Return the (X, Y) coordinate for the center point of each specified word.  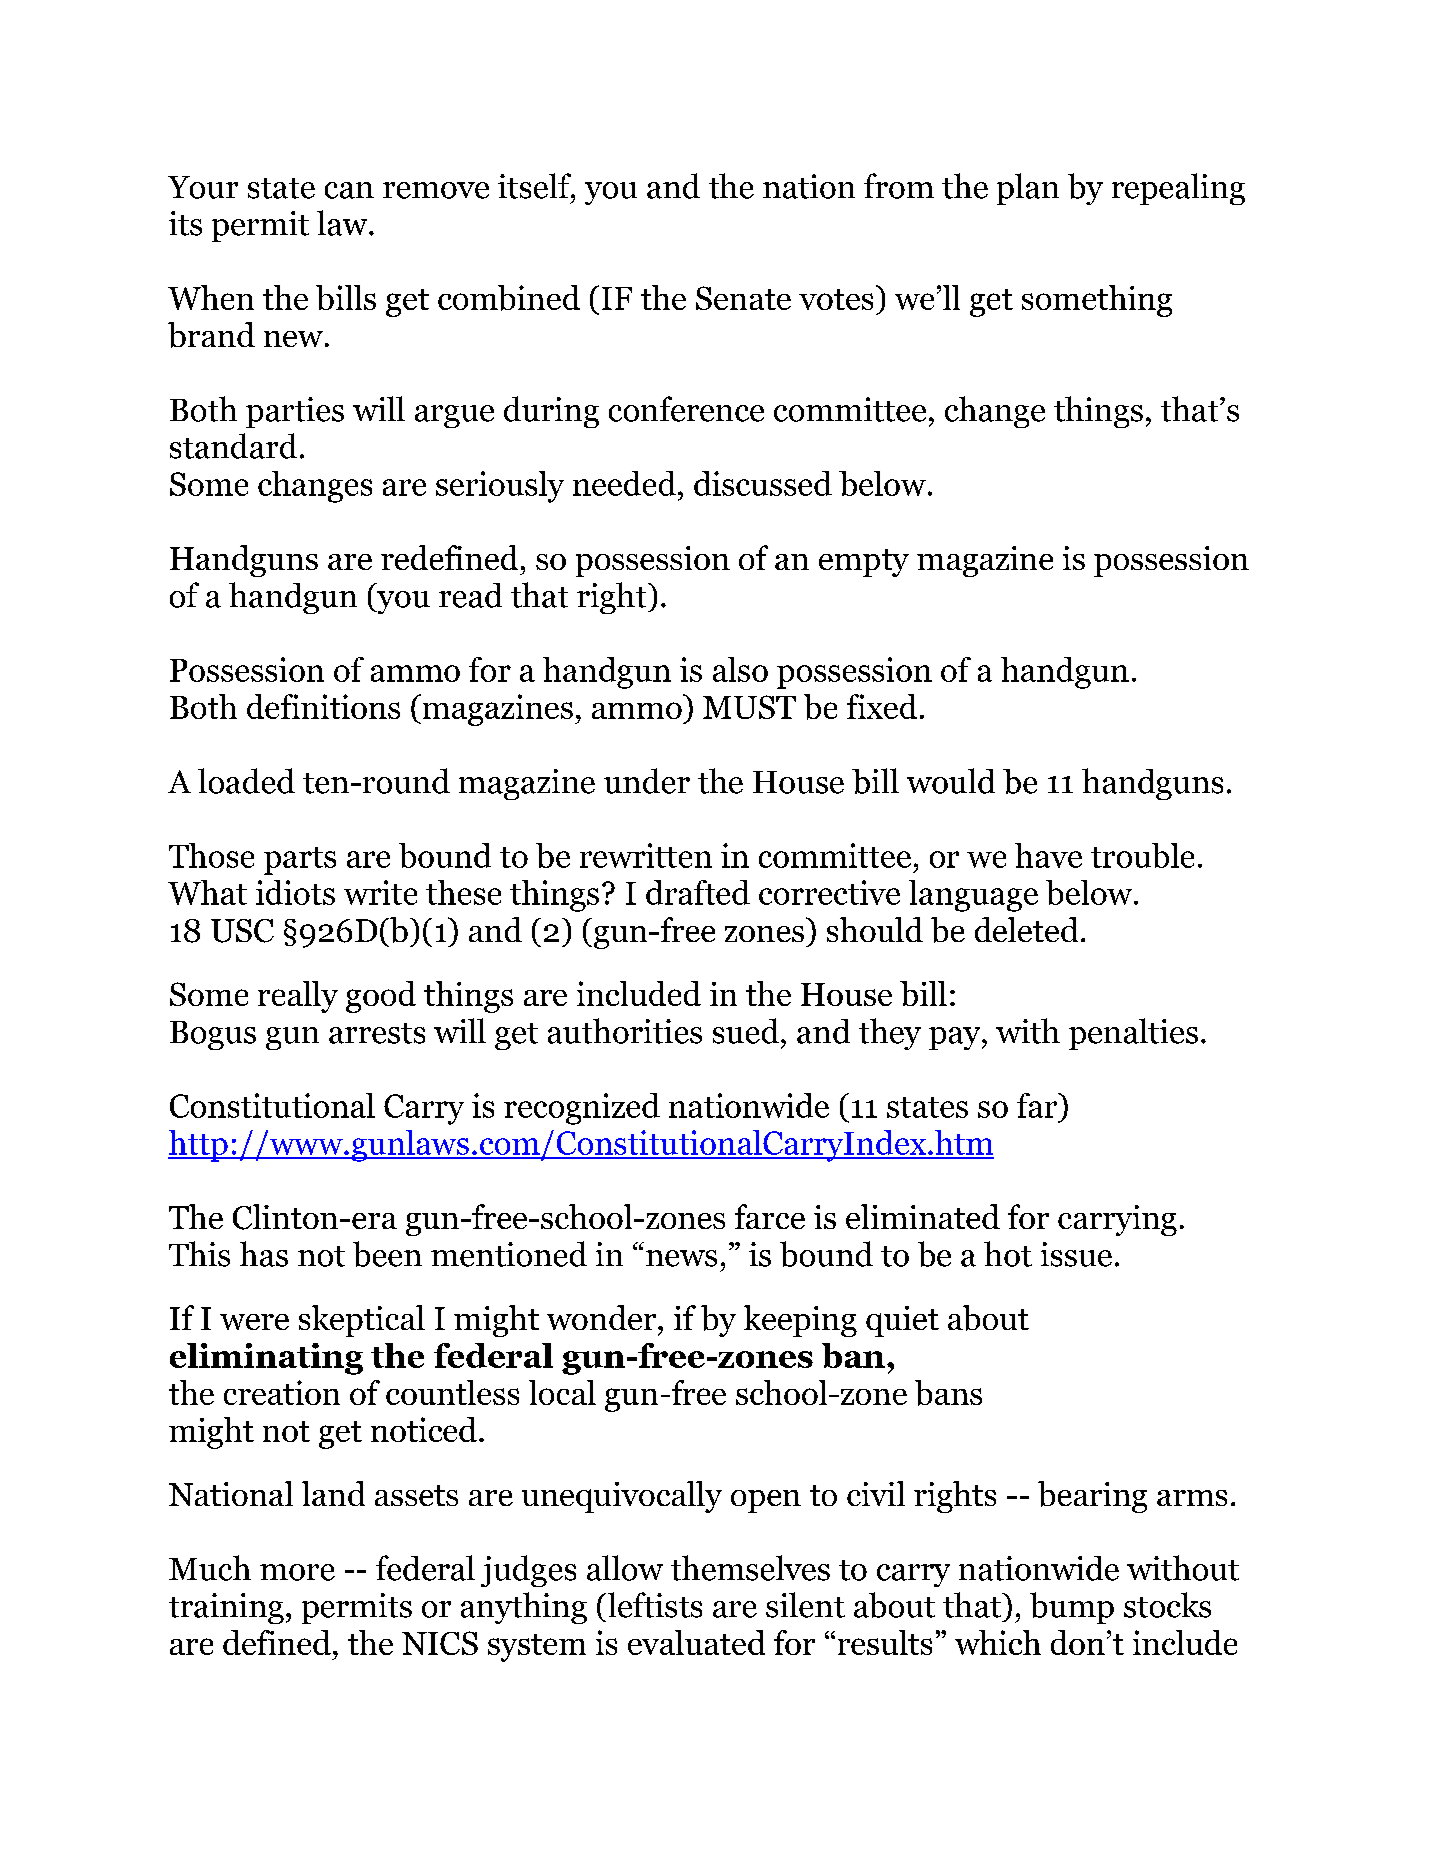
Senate (743, 298)
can (349, 190)
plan (1028, 189)
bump (1072, 1608)
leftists (653, 1605)
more (297, 1572)
